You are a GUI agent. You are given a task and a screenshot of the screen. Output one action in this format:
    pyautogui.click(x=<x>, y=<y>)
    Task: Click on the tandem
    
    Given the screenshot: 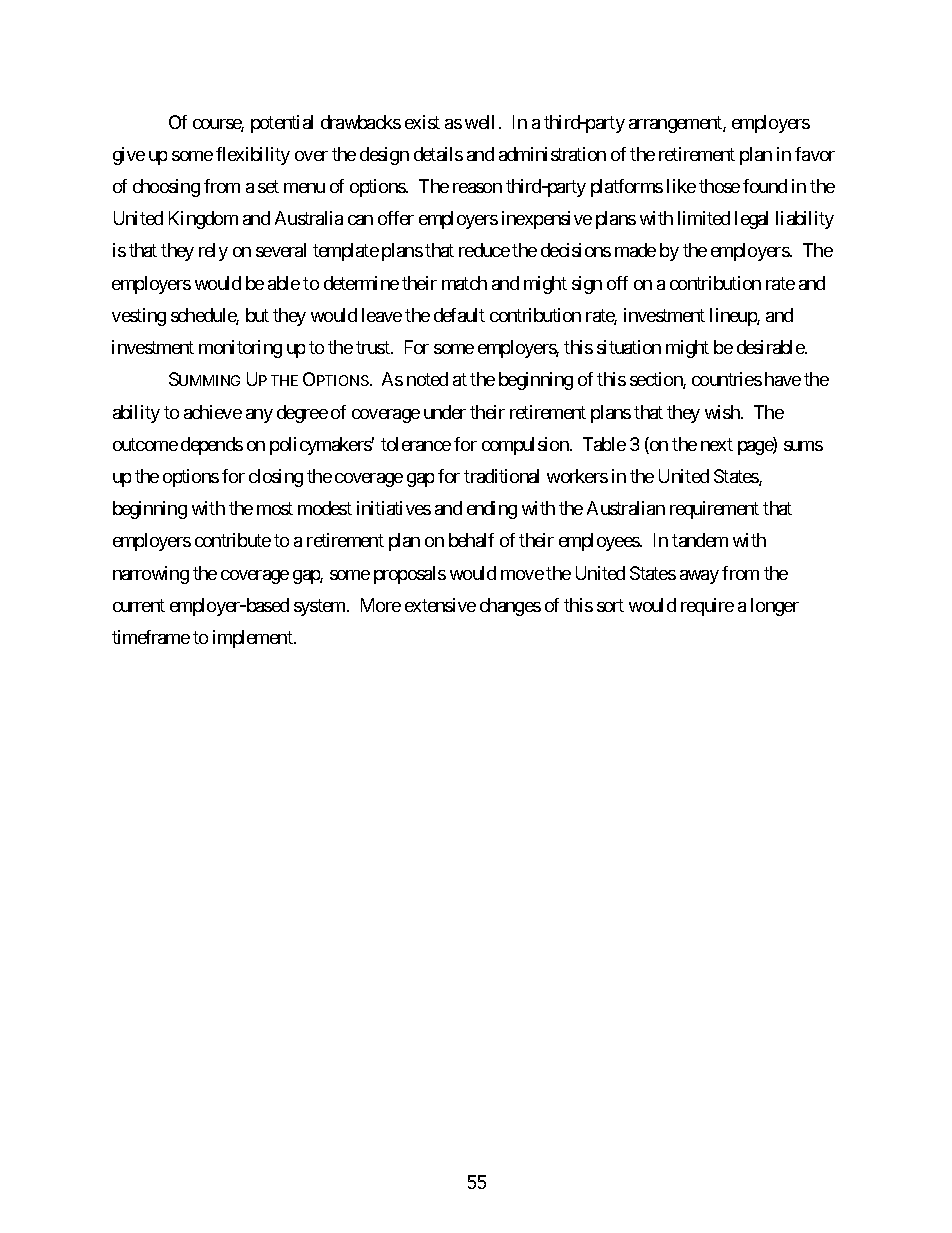 What is the action you would take?
    pyautogui.click(x=700, y=540)
